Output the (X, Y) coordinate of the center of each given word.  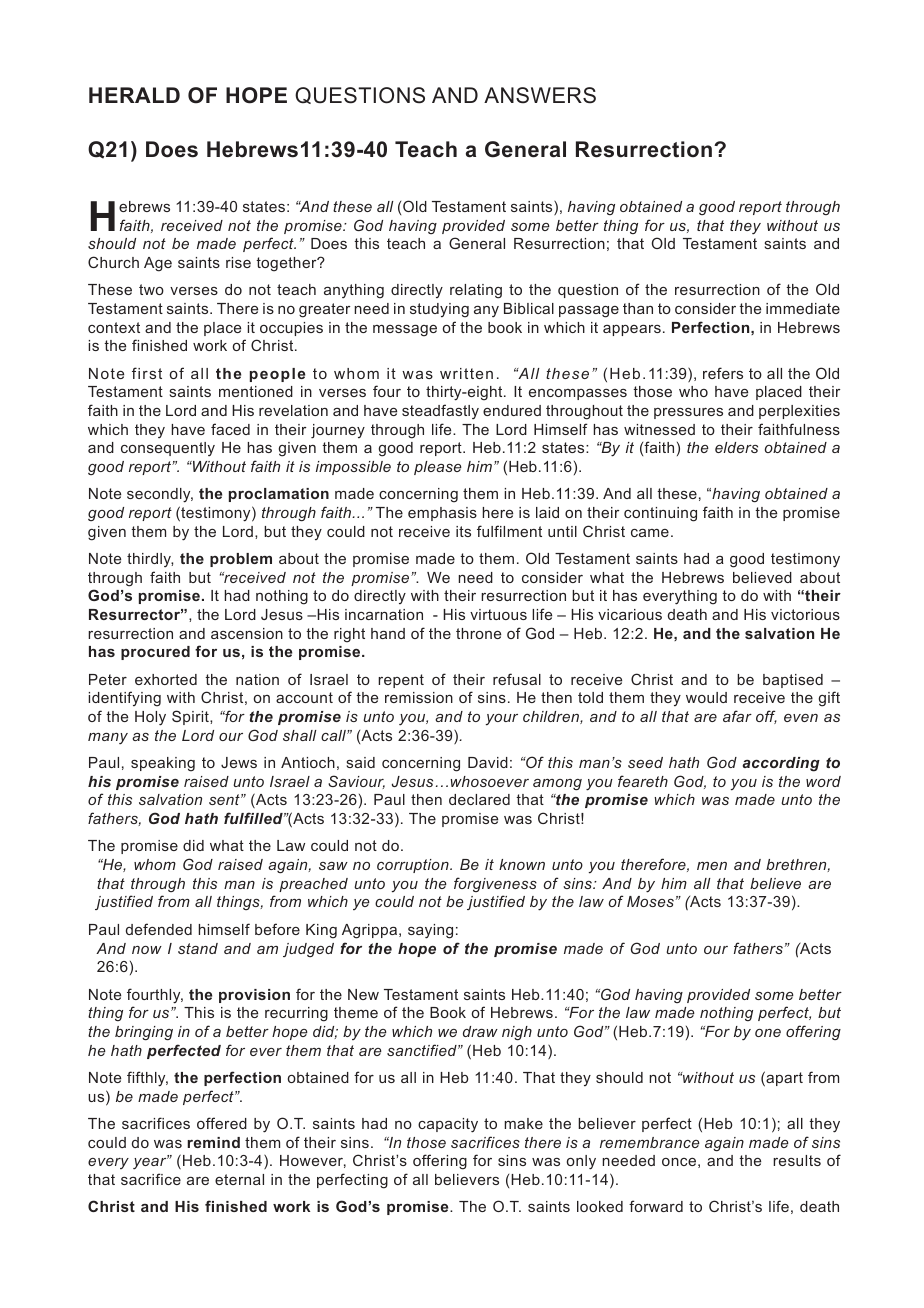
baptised (793, 681)
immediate (803, 308)
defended (159, 929)
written (466, 373)
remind (213, 1142)
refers (723, 373)
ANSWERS (540, 95)
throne (478, 633)
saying (430, 931)
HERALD (134, 95)
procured (155, 653)
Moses (650, 901)
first (147, 373)
